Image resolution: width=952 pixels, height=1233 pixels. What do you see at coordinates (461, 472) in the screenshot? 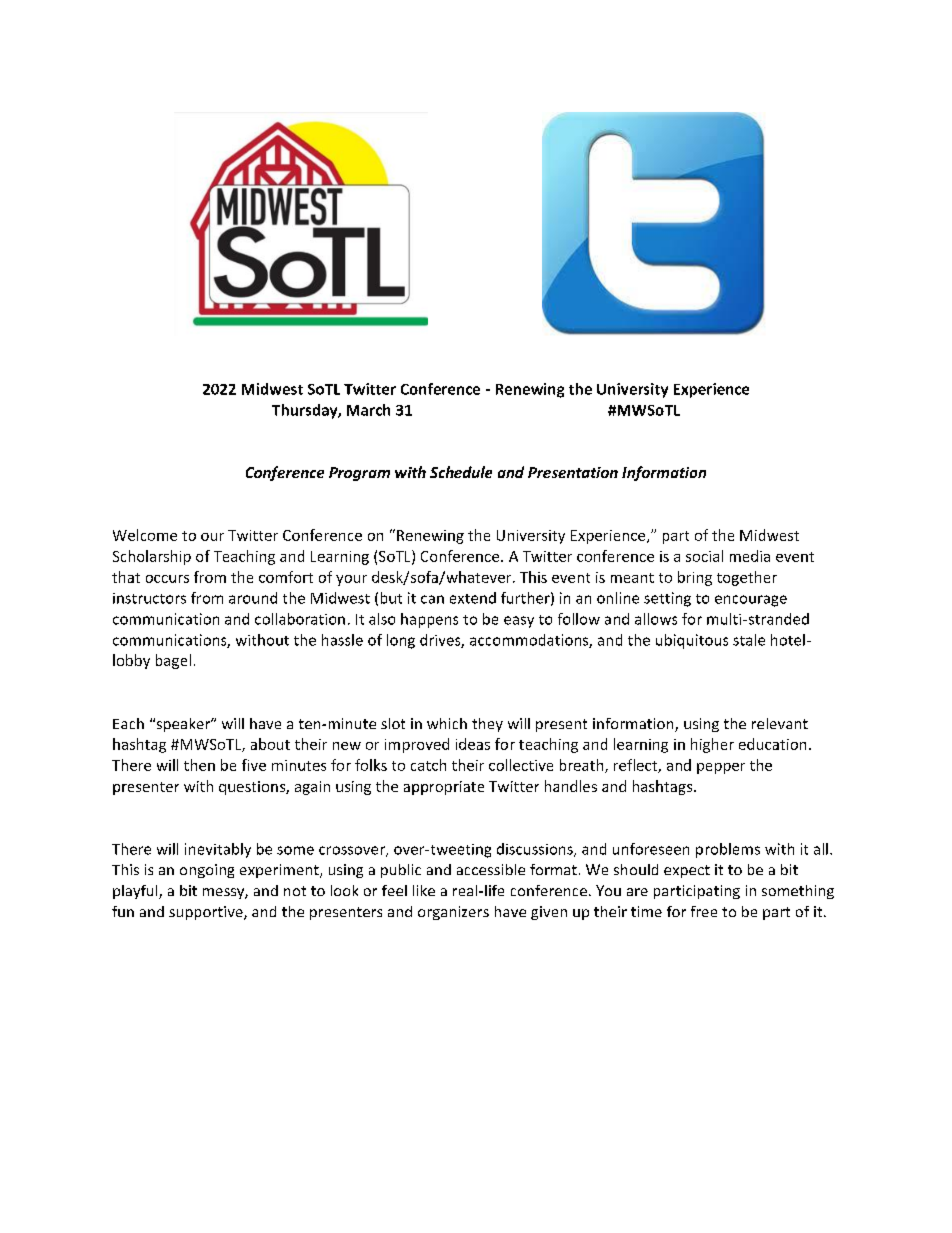
I see `Schedule` at bounding box center [461, 472].
